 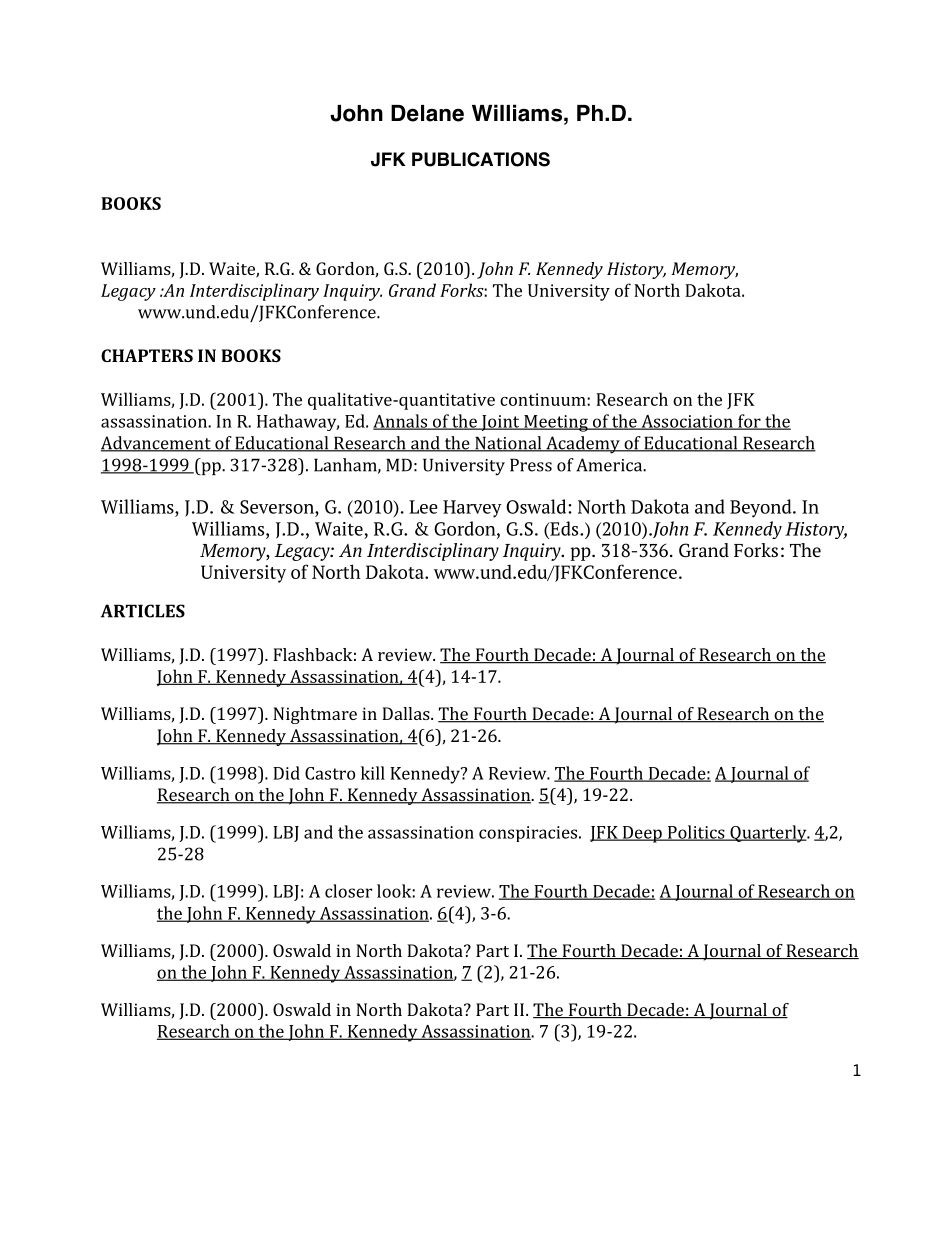 What do you see at coordinates (500, 423) in the screenshot?
I see `Joint` at bounding box center [500, 423].
